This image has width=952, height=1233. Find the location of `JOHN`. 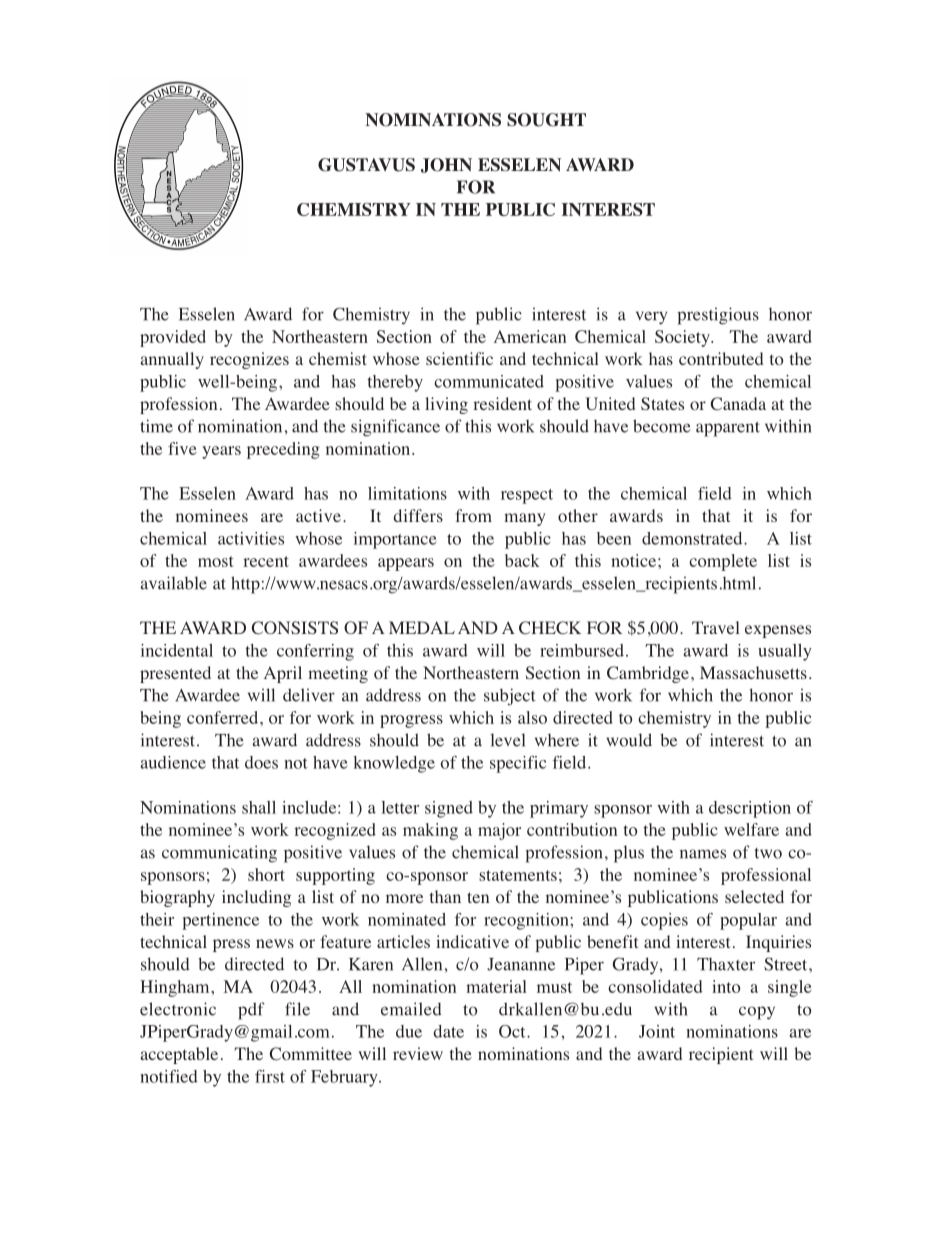

JOHN is located at coordinates (446, 165).
